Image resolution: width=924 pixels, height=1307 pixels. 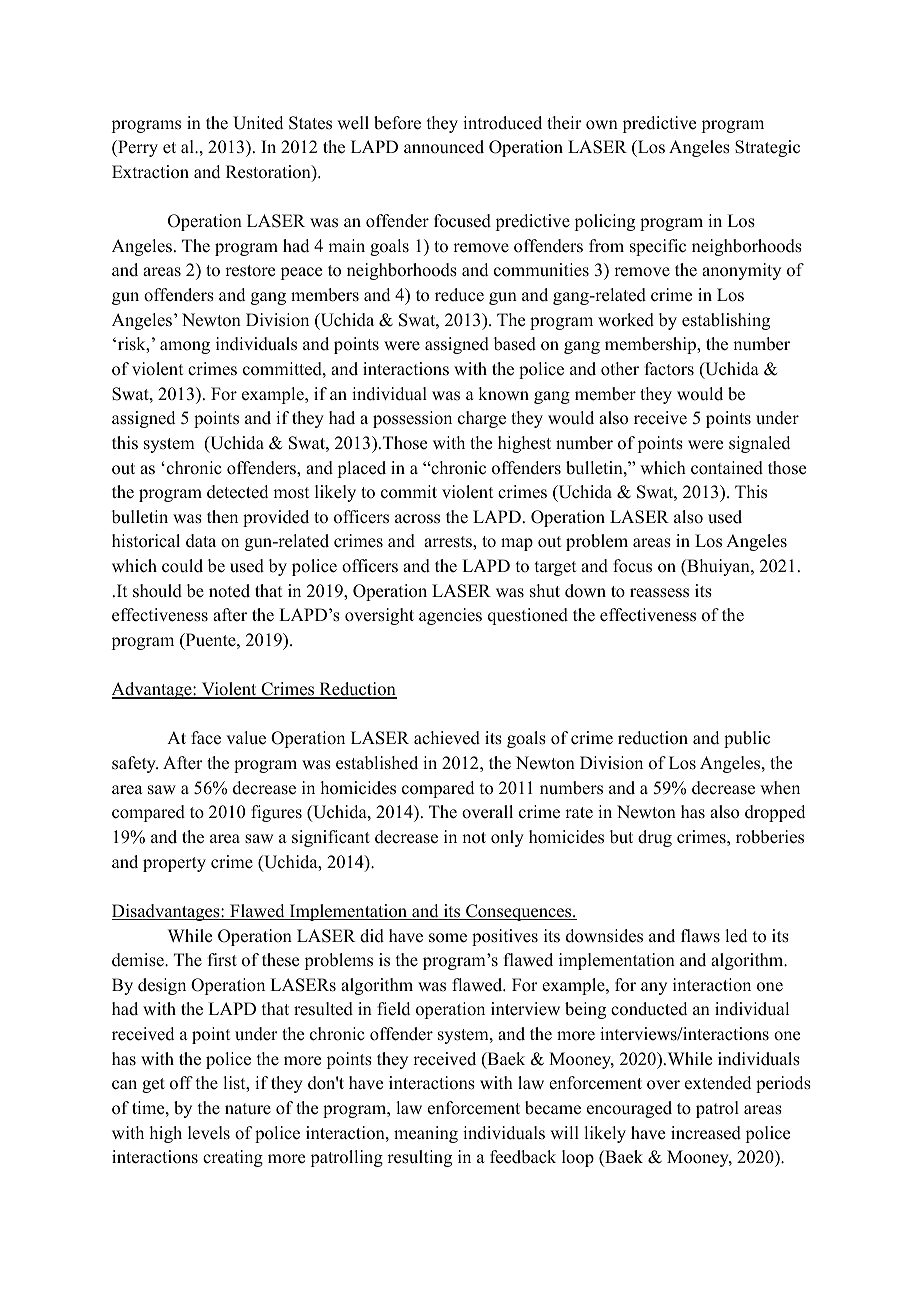 I want to click on first, so click(x=222, y=960).
